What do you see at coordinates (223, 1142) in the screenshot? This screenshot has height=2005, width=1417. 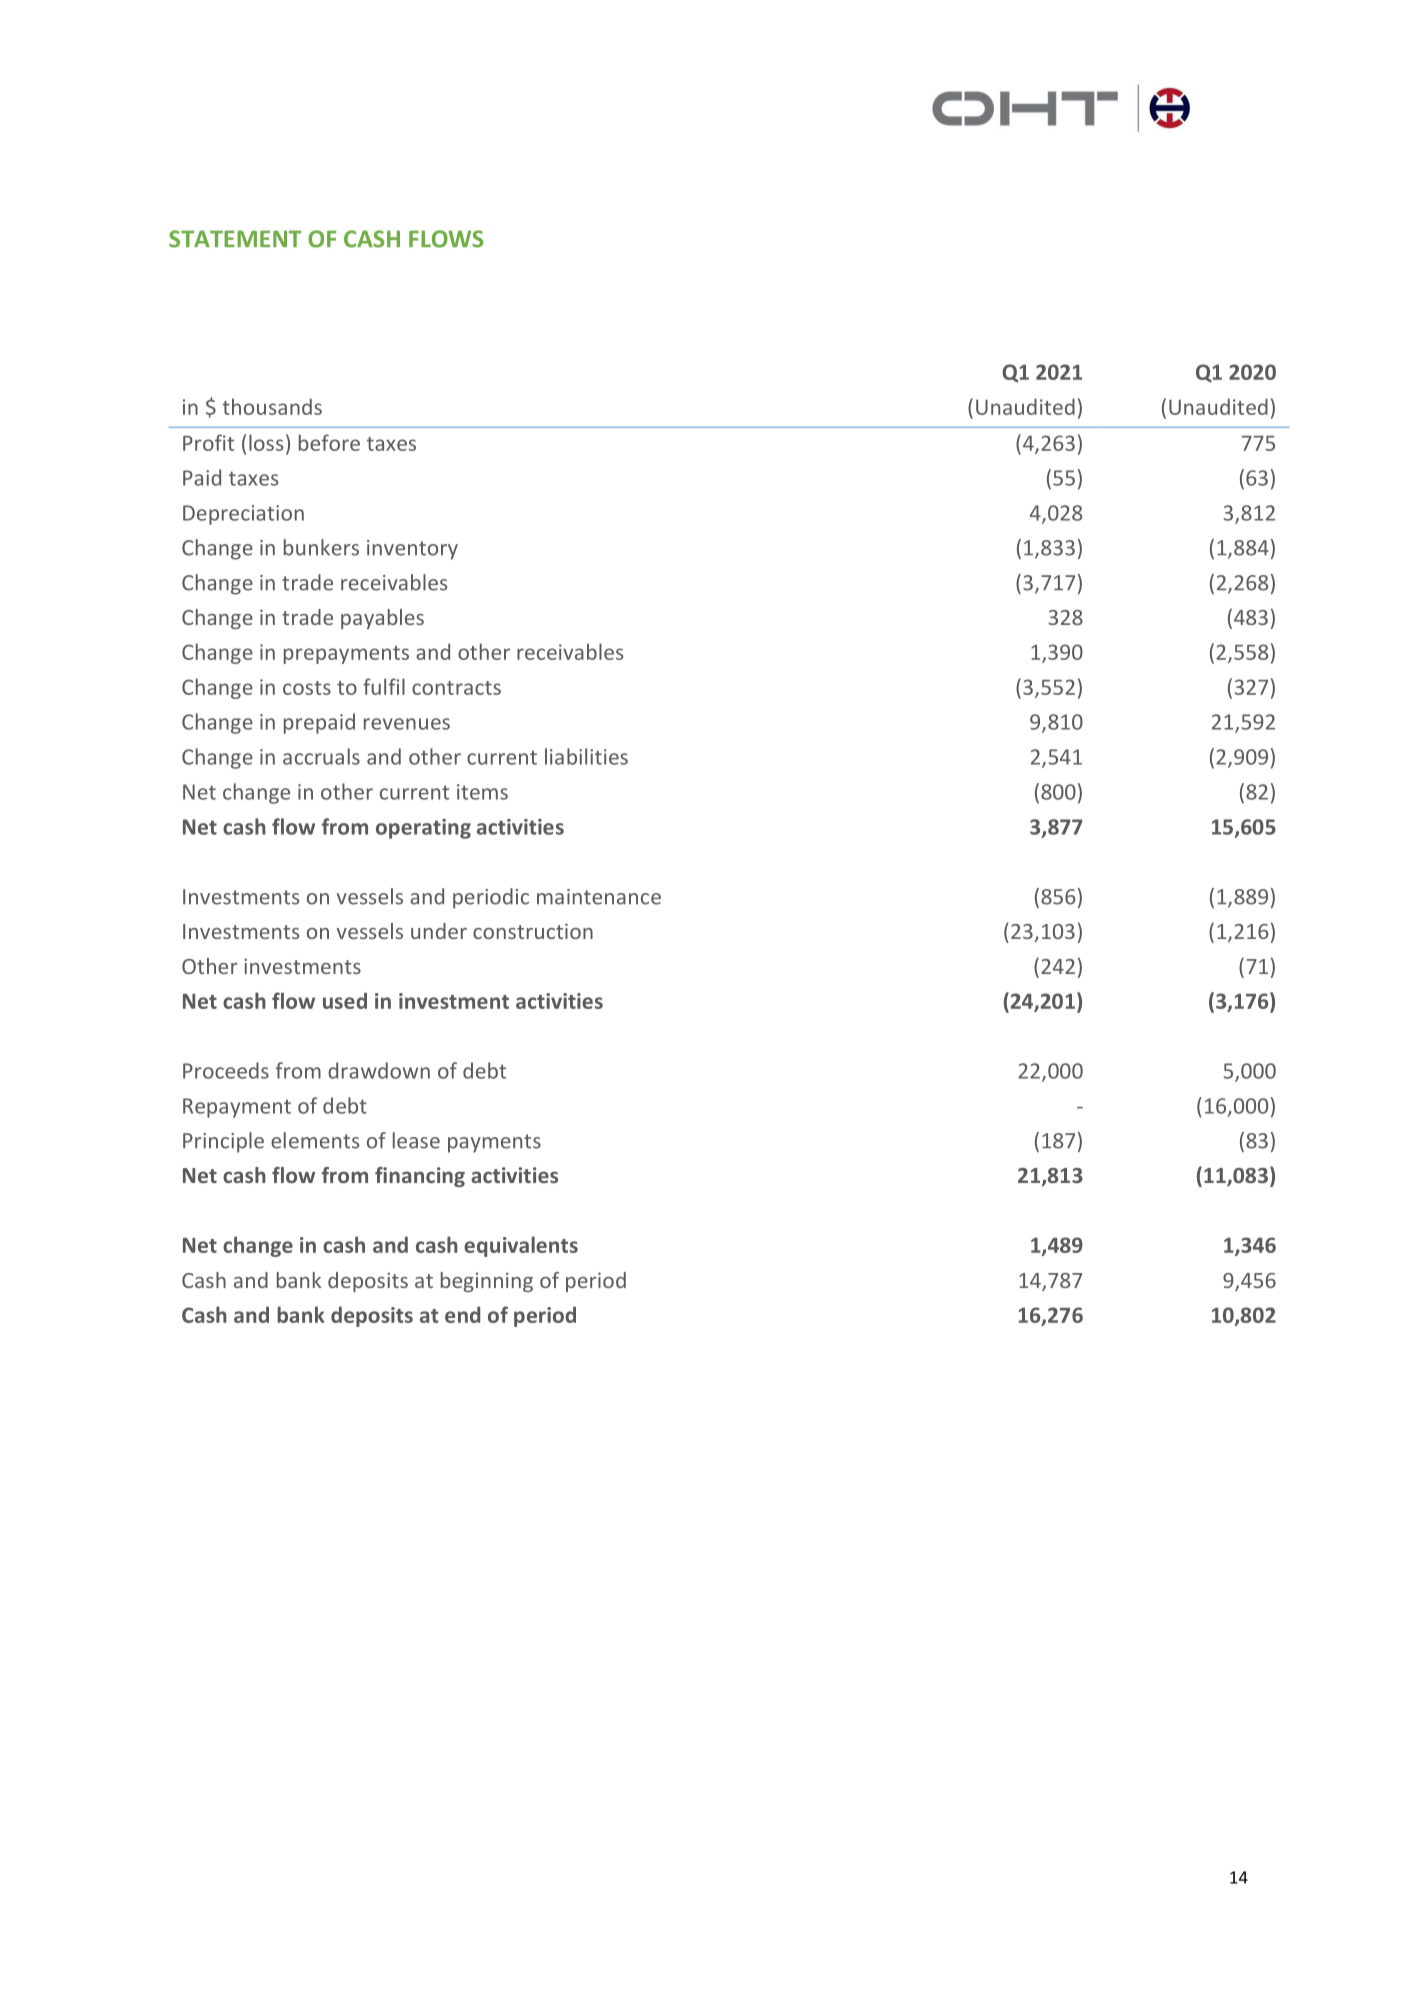 I see `Principle` at bounding box center [223, 1142].
